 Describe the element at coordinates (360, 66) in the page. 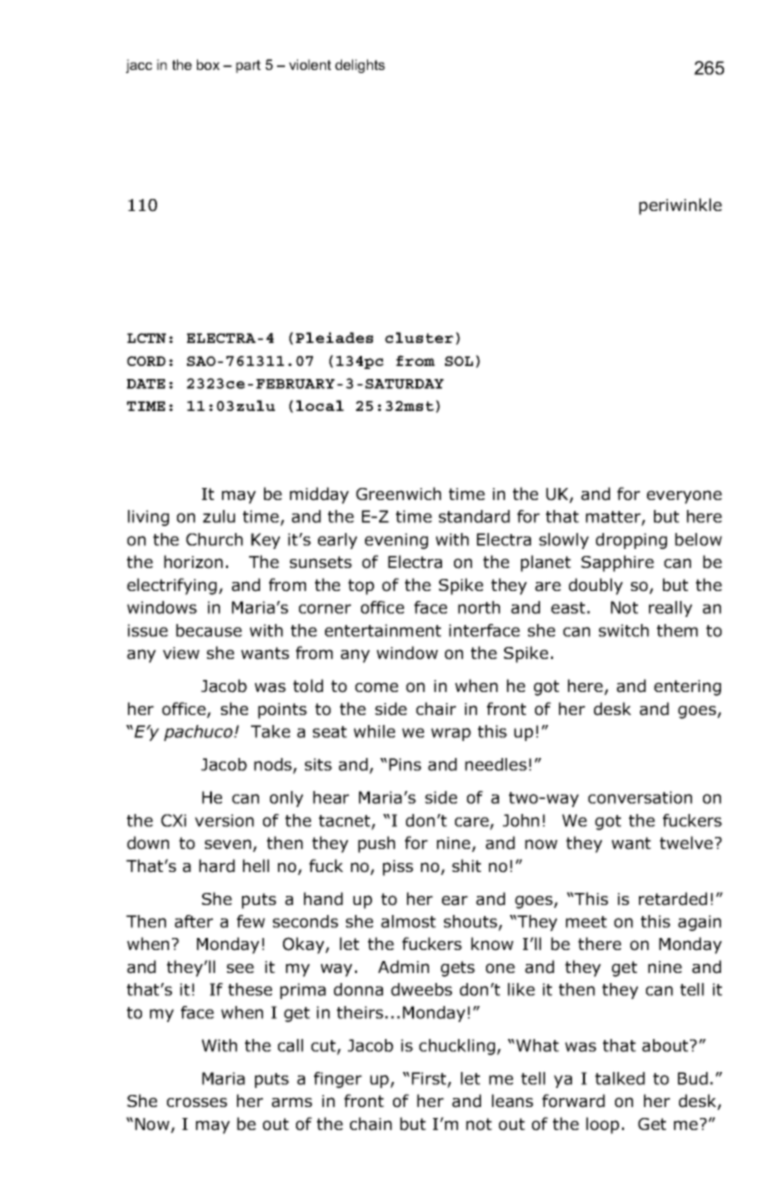

I see `delights` at that location.
